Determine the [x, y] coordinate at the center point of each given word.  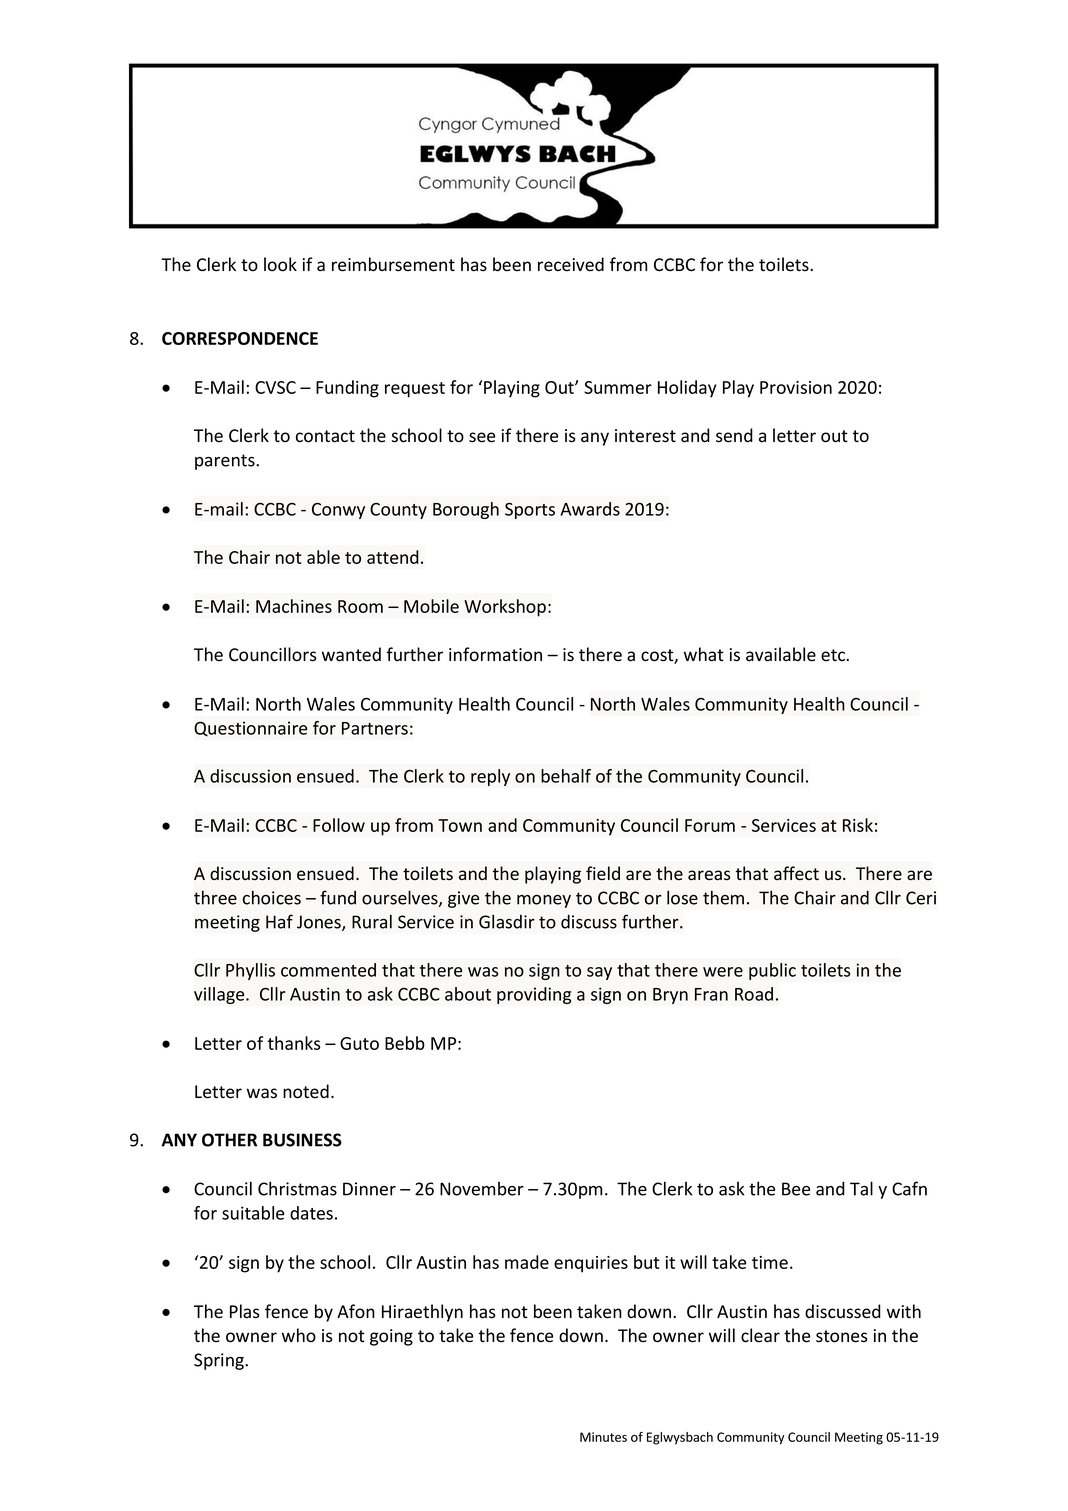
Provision [796, 387]
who [299, 1335]
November [482, 1189]
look [280, 264]
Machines [294, 606]
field [603, 873]
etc [834, 655]
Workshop [505, 608]
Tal [861, 1188]
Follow [339, 825]
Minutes [603, 1437]
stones [842, 1336]
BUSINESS [302, 1140]
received [571, 264]
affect [796, 873]
